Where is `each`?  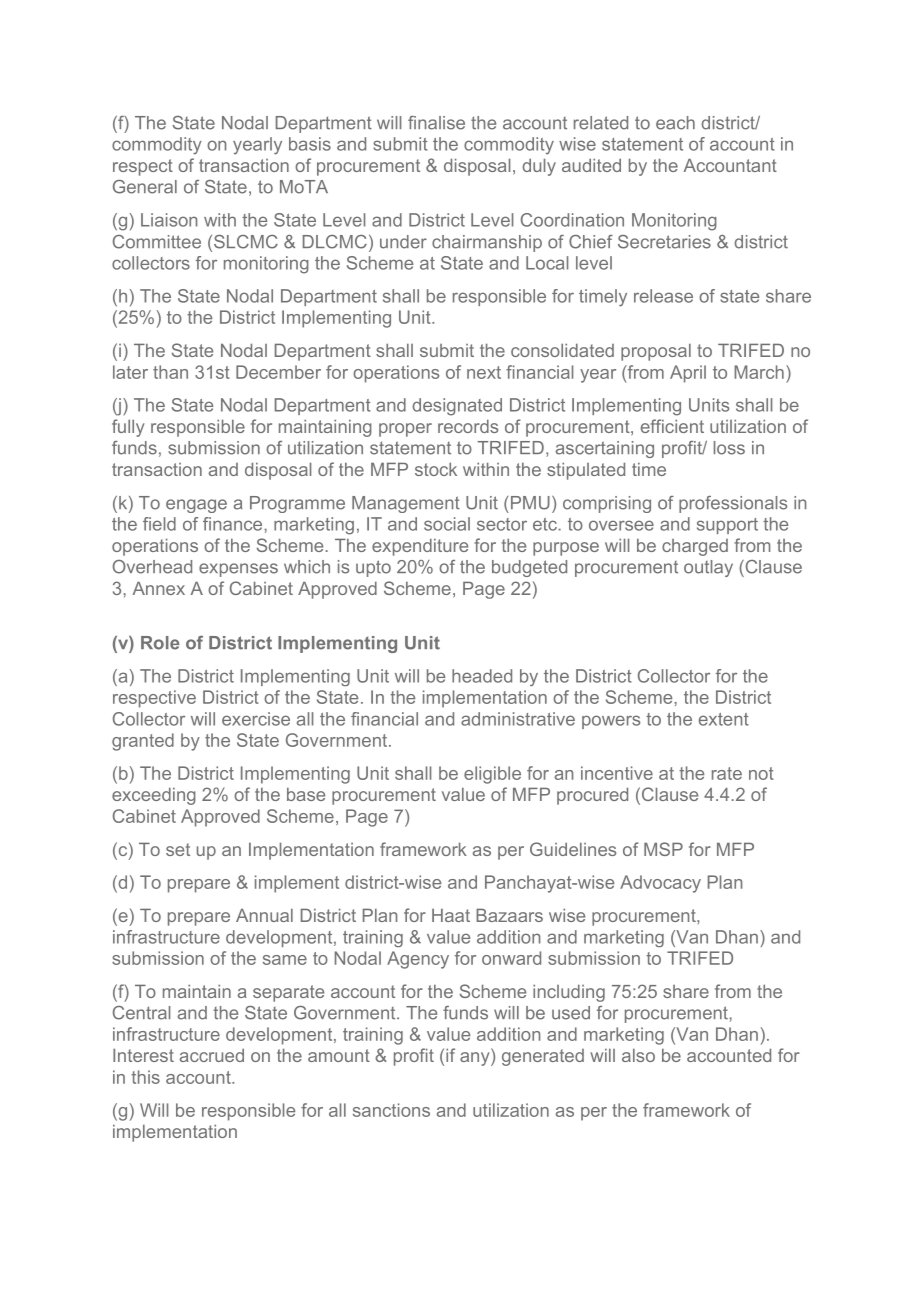 each is located at coordinates (675, 123).
